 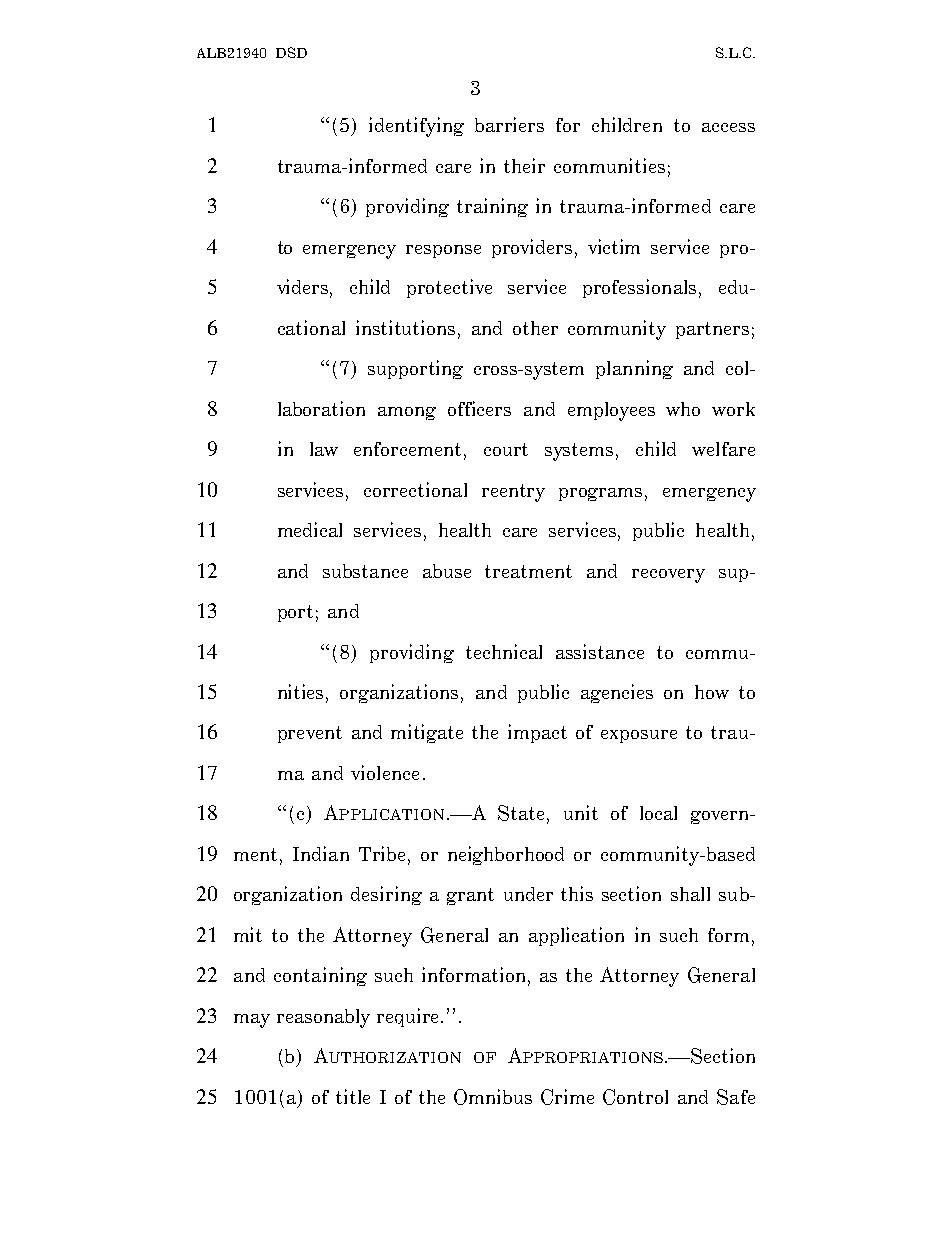 I want to click on law, so click(x=324, y=449).
